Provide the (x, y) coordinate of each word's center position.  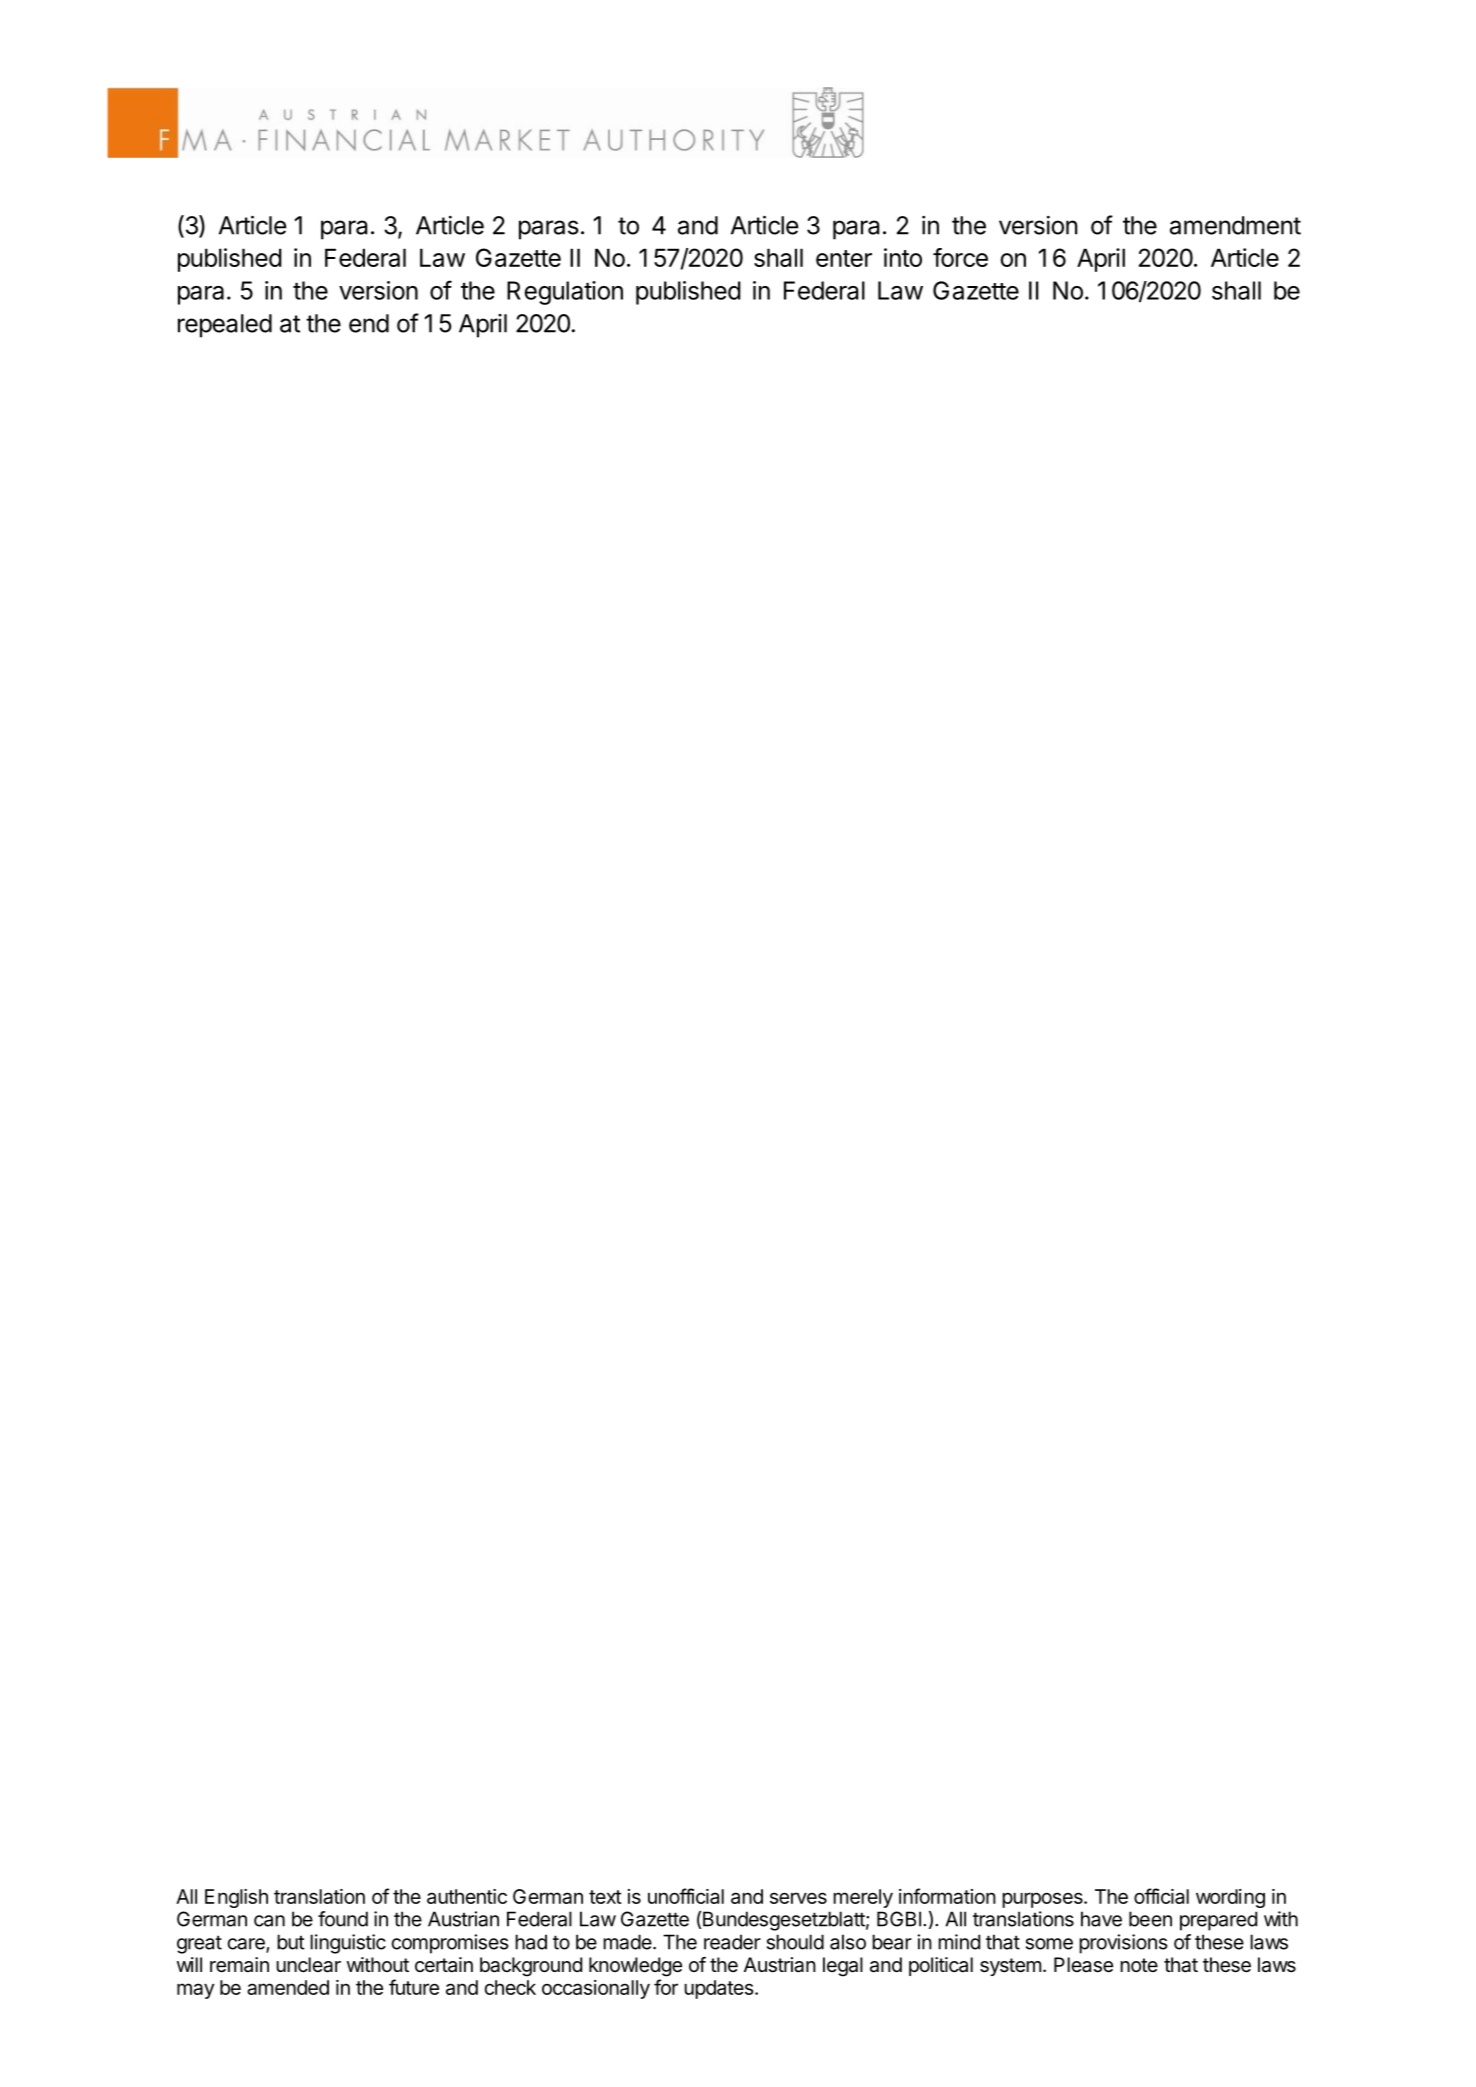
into (903, 257)
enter (844, 258)
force (960, 257)
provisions (1123, 1944)
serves (798, 1898)
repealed (225, 326)
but (291, 1942)
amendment (1235, 225)
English (236, 1898)
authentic (467, 1896)
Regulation (565, 293)
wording (1230, 1898)
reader (732, 1942)
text (605, 1897)
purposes (1043, 1900)
